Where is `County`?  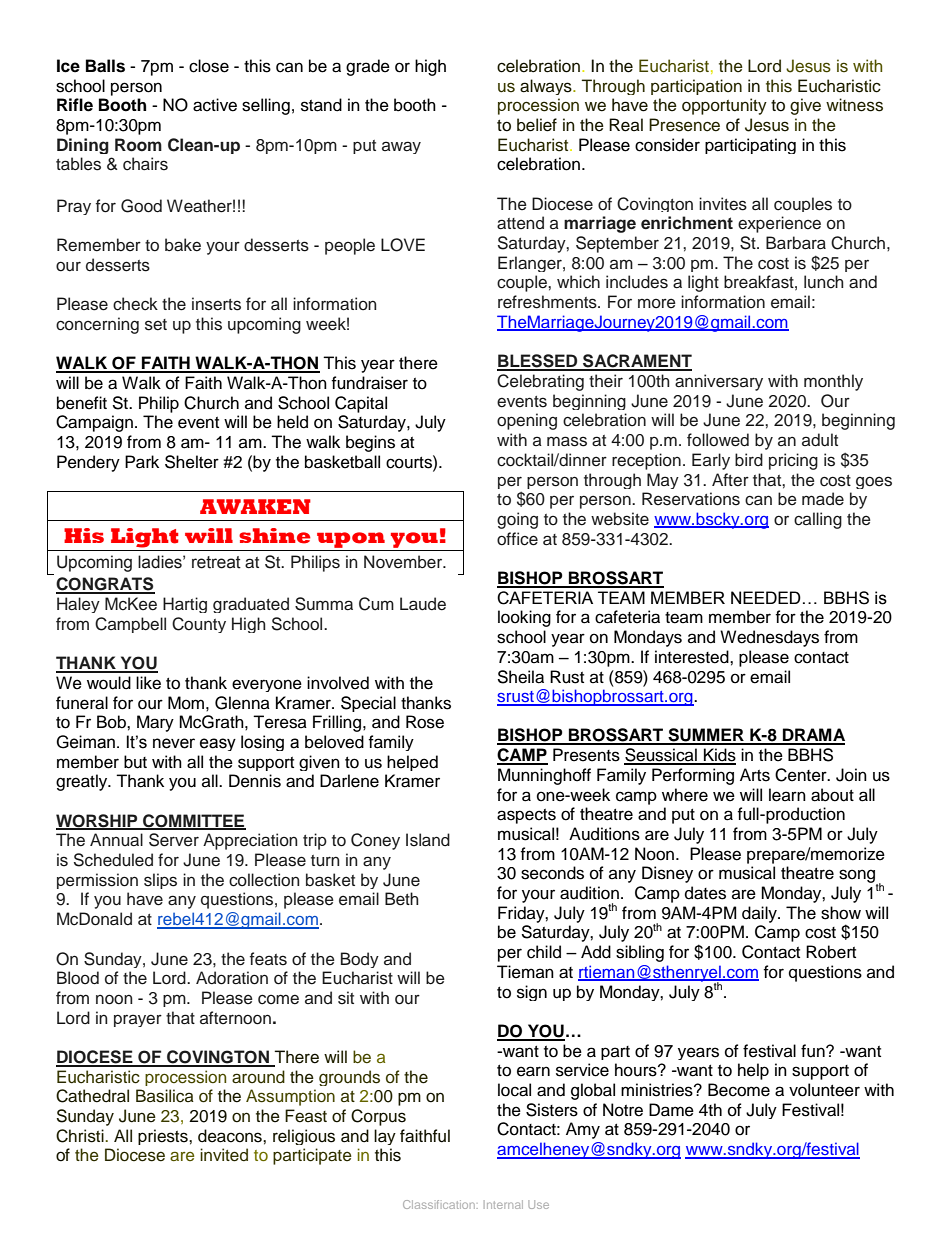 County is located at coordinates (199, 625).
